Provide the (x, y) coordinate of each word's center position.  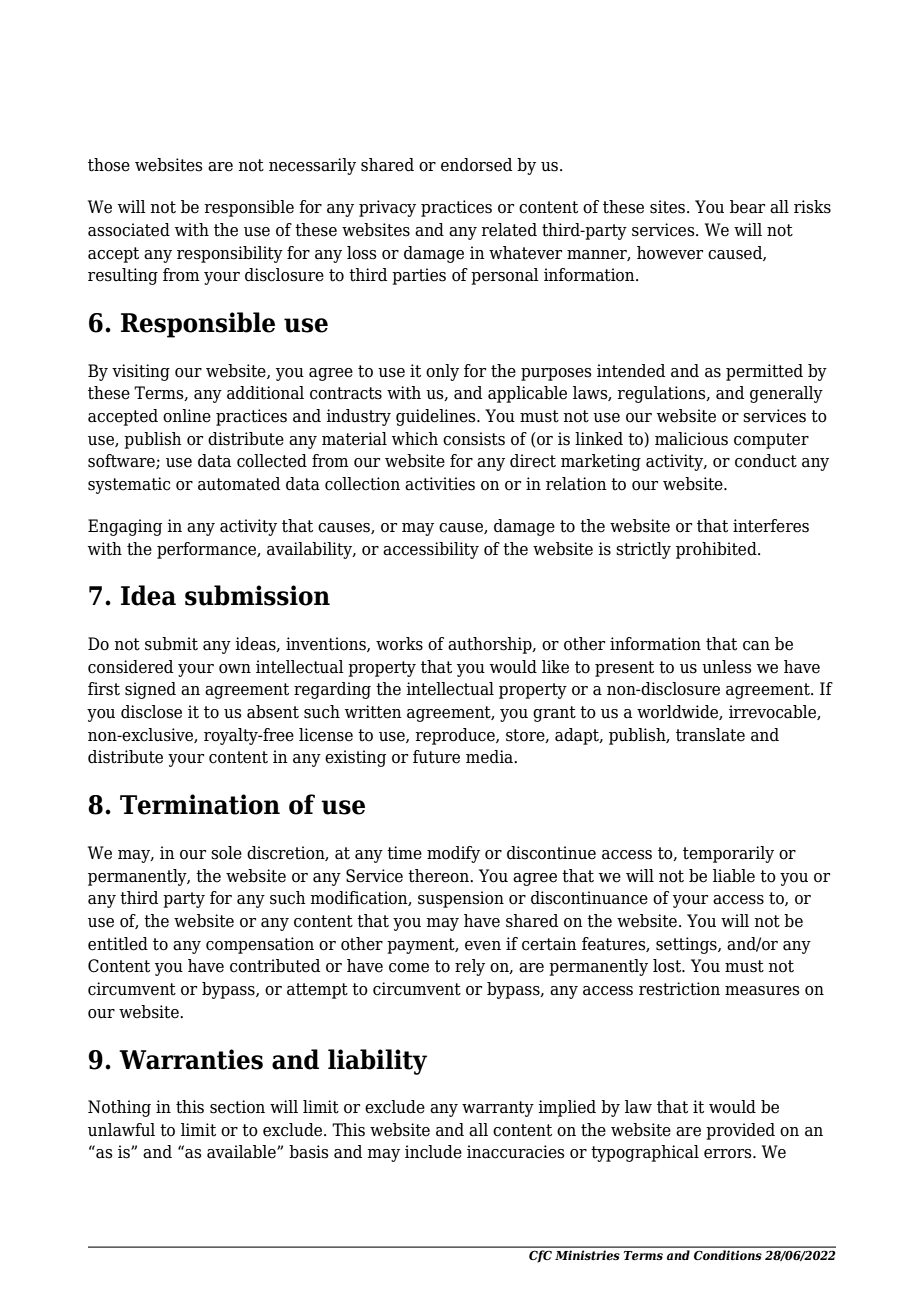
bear (747, 207)
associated (129, 230)
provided (740, 1131)
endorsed (476, 165)
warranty (498, 1109)
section (237, 1107)
